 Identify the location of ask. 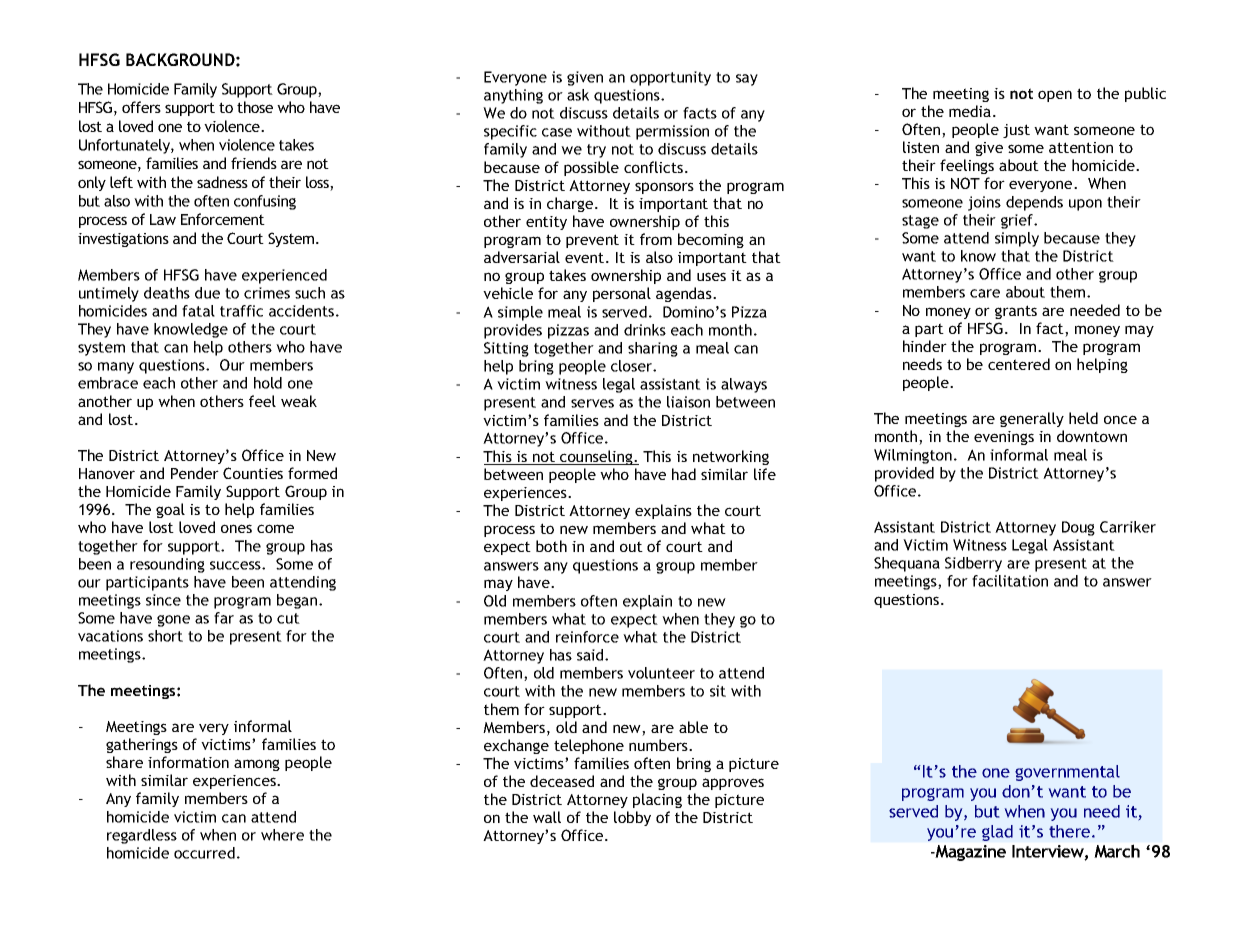
(578, 95).
